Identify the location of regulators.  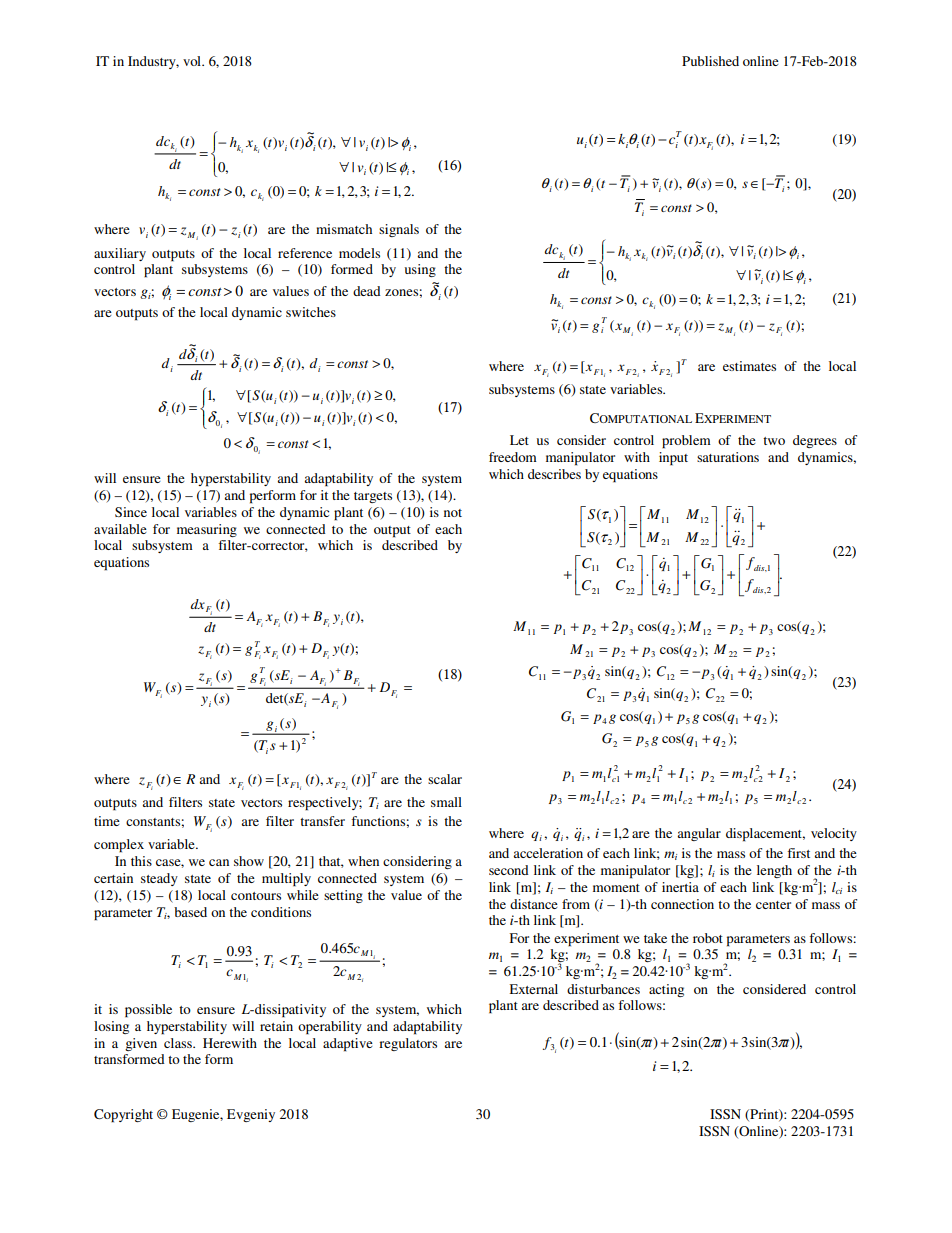
(408, 1044).
